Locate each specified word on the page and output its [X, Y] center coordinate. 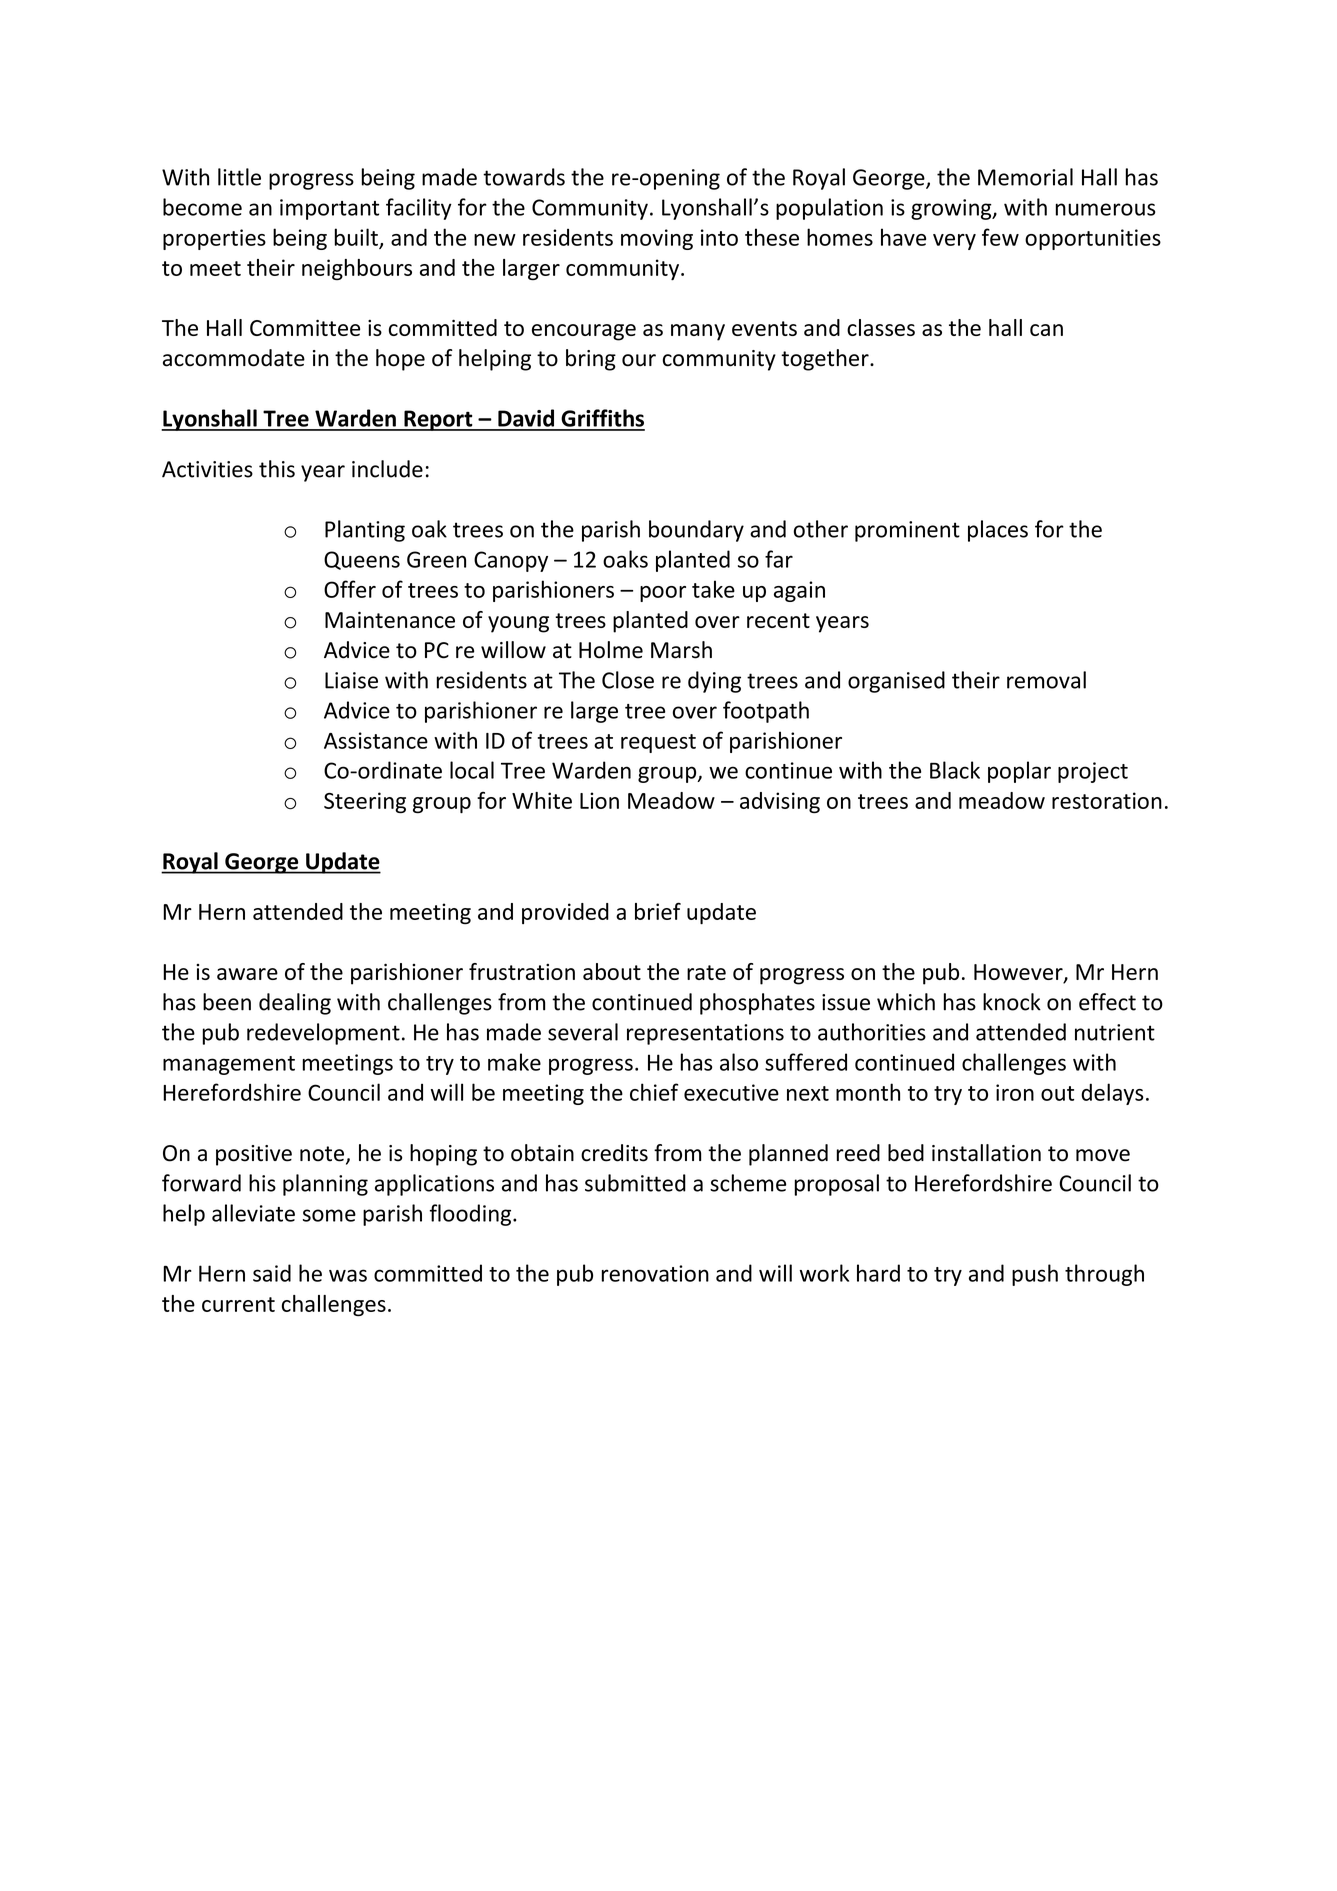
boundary [696, 531]
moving [657, 239]
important [329, 209]
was [348, 1275]
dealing [295, 1004]
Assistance [376, 740]
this [277, 469]
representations [705, 1034]
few [1000, 237]
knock [1012, 1002]
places [998, 531]
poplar [1019, 772]
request [658, 743]
